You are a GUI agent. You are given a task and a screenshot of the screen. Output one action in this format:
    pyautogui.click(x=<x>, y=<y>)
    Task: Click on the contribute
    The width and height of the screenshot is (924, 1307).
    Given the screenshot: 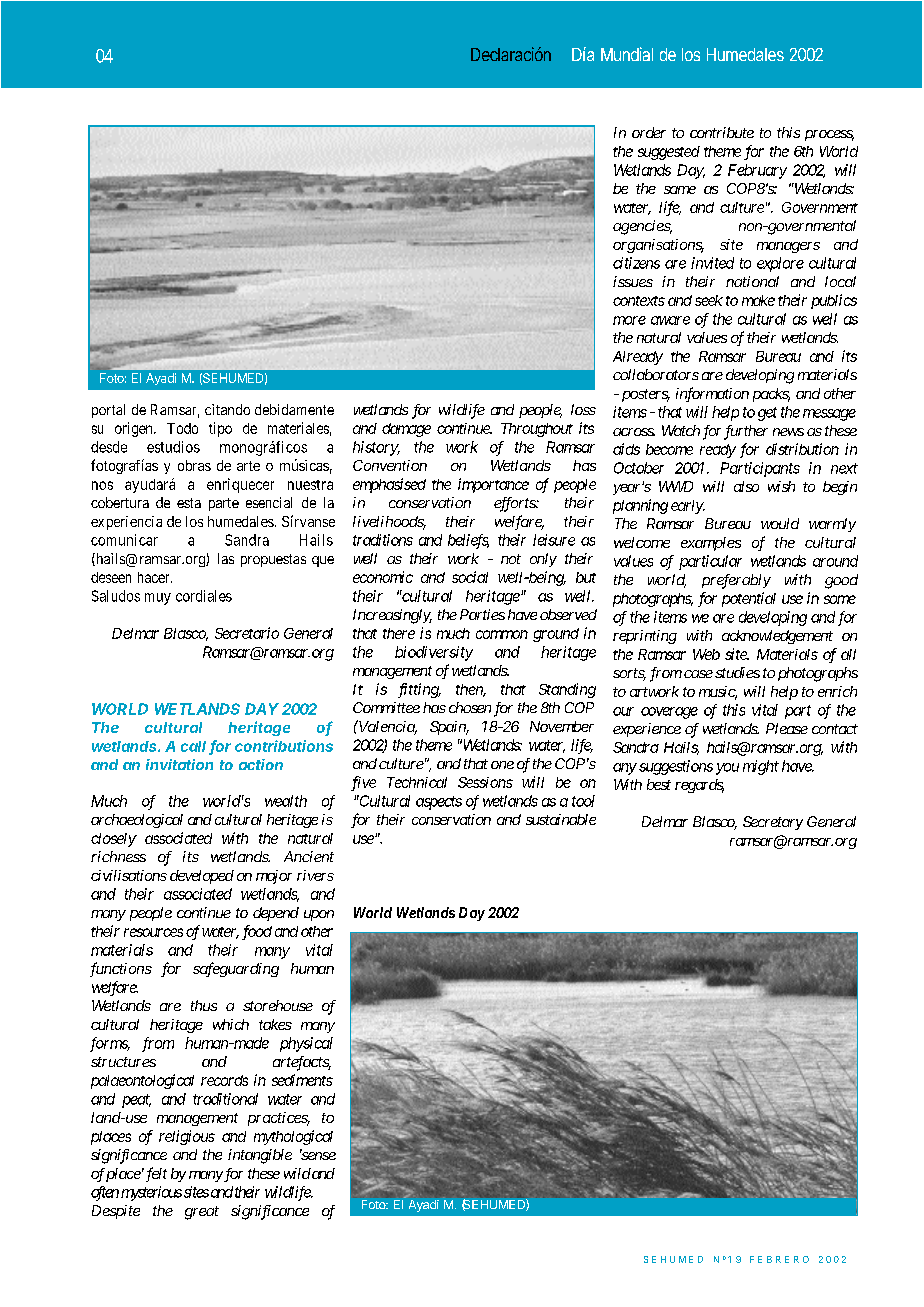 What is the action you would take?
    pyautogui.click(x=722, y=132)
